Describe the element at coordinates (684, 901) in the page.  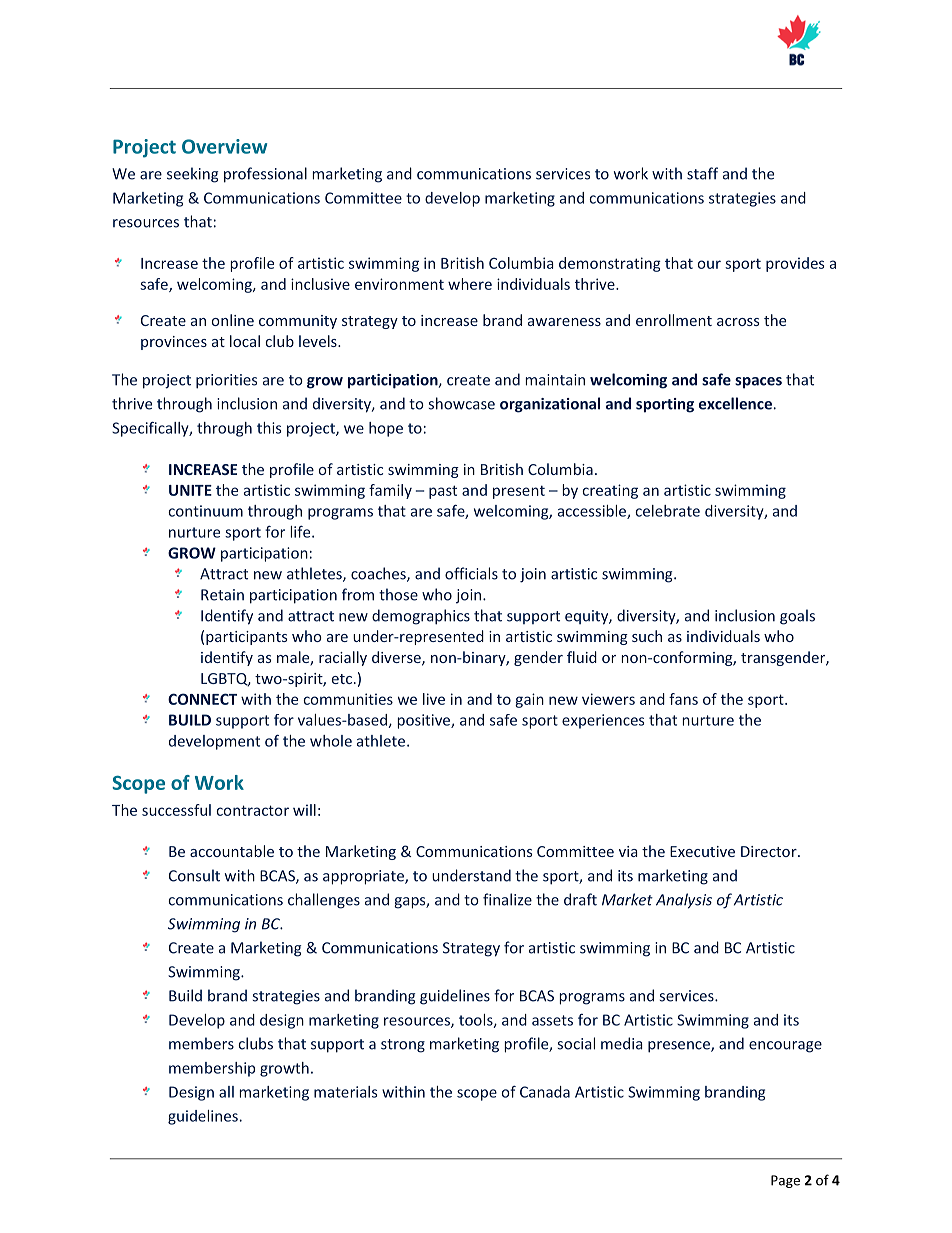
I see `Analysis` at that location.
